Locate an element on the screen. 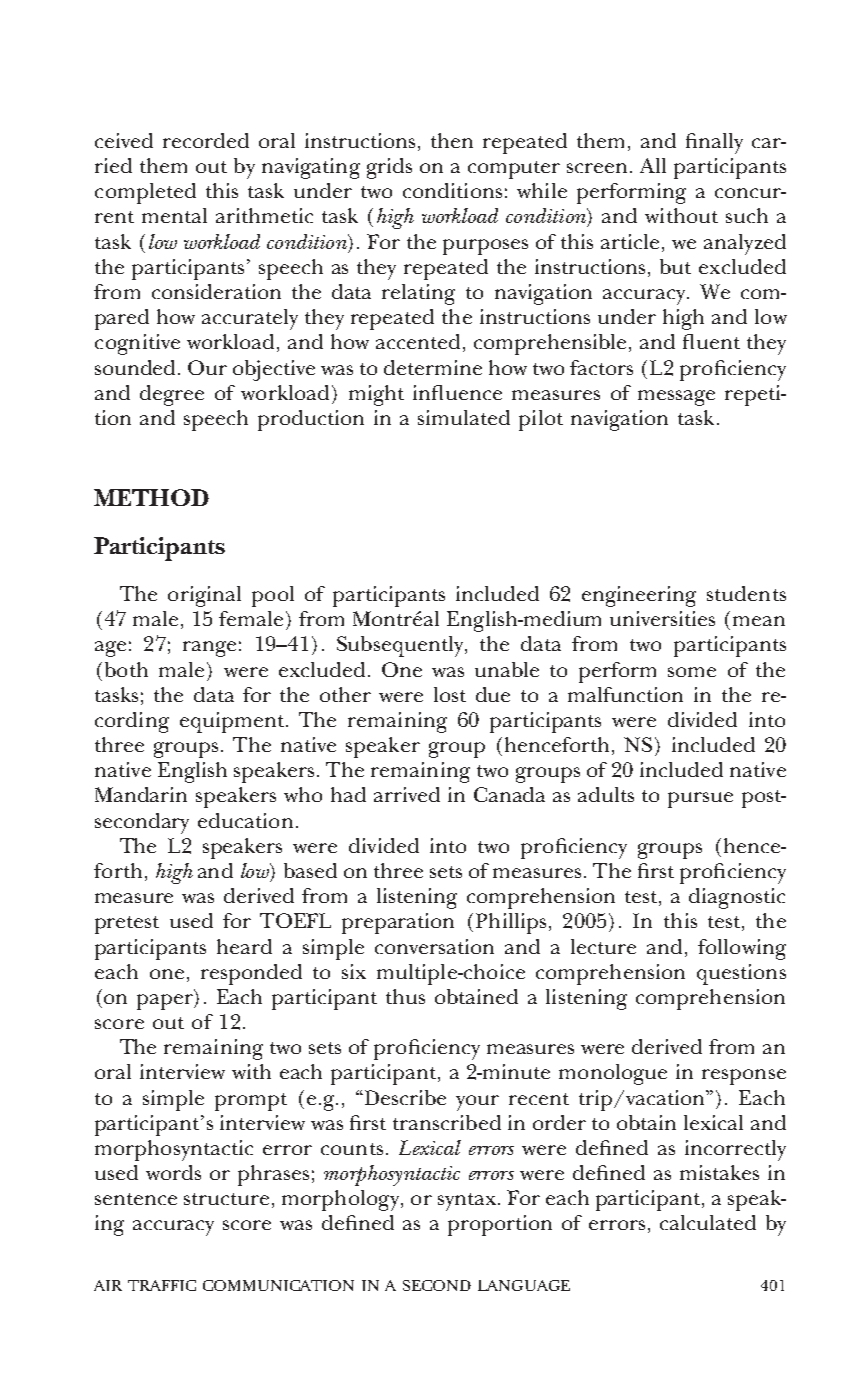 The height and width of the screenshot is (1375, 868). TRAFFIC is located at coordinates (162, 1285).
